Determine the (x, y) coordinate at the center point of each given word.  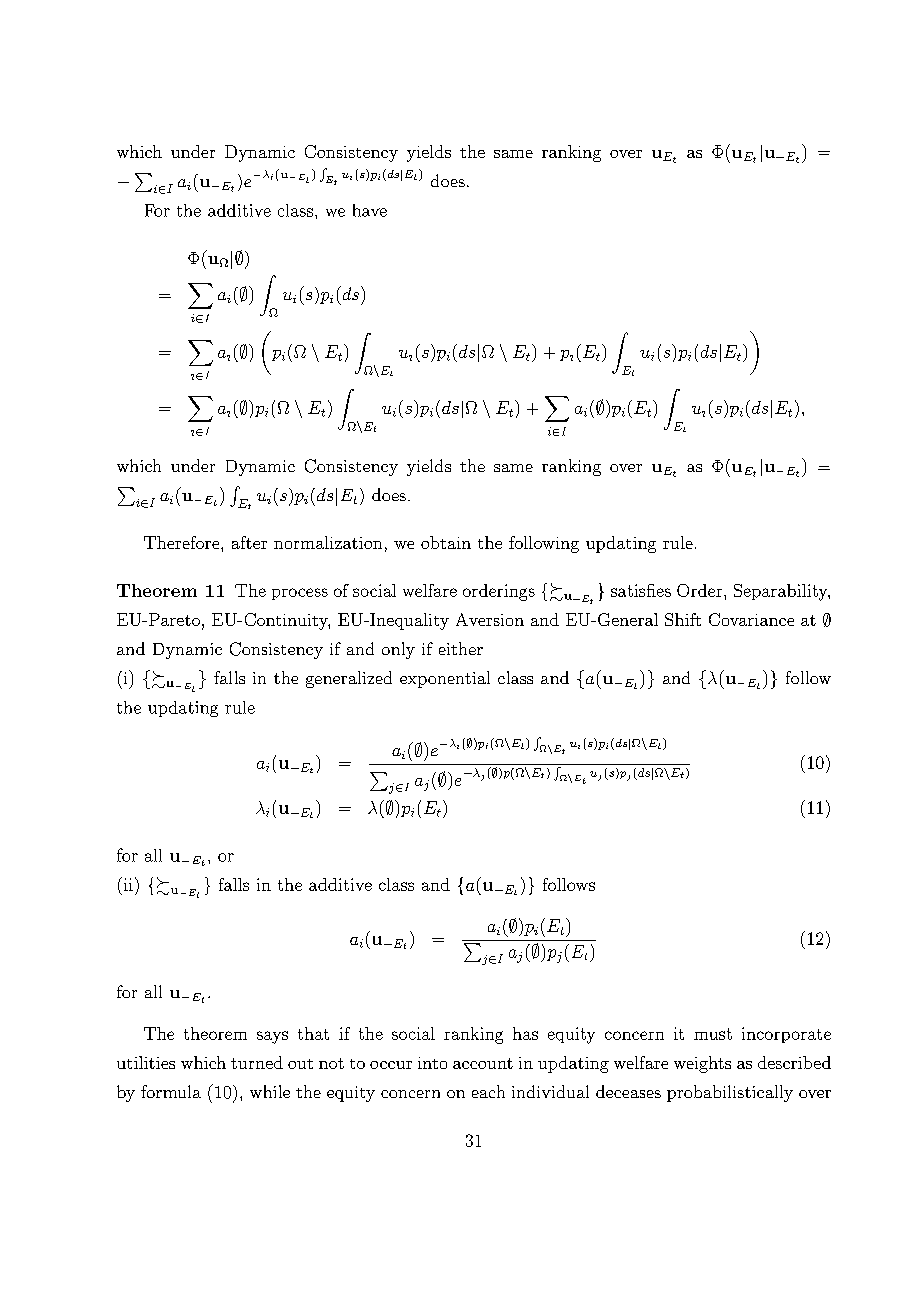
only (398, 650)
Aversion (490, 619)
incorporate (786, 1035)
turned (257, 1062)
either (461, 648)
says (272, 1037)
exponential (445, 679)
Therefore (183, 542)
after (249, 542)
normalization (328, 542)
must (713, 1034)
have (370, 210)
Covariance (751, 619)
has (525, 1033)
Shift (683, 619)
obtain (446, 542)
